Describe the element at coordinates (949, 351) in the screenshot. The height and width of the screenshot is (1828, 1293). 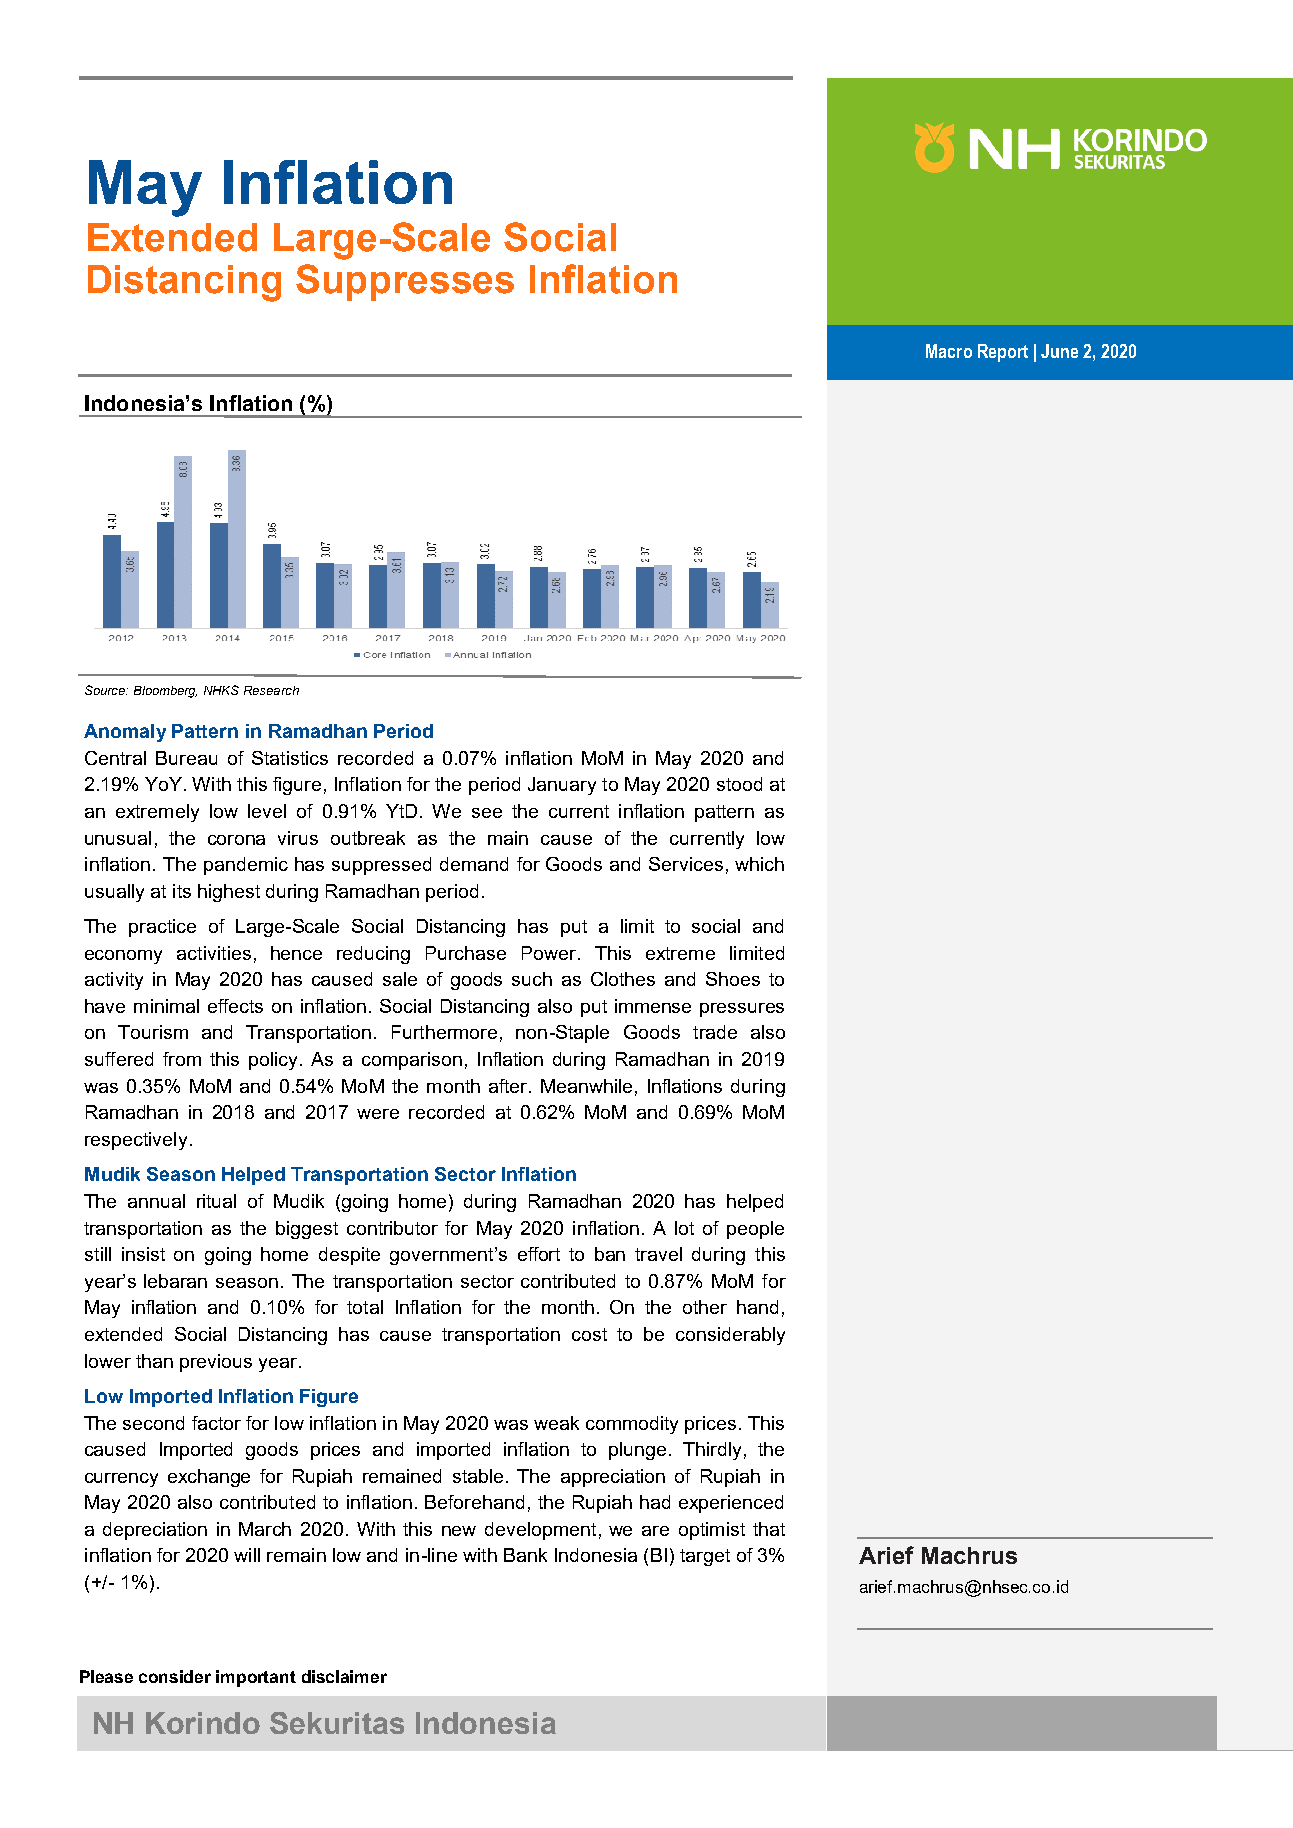
I see `Macro` at that location.
